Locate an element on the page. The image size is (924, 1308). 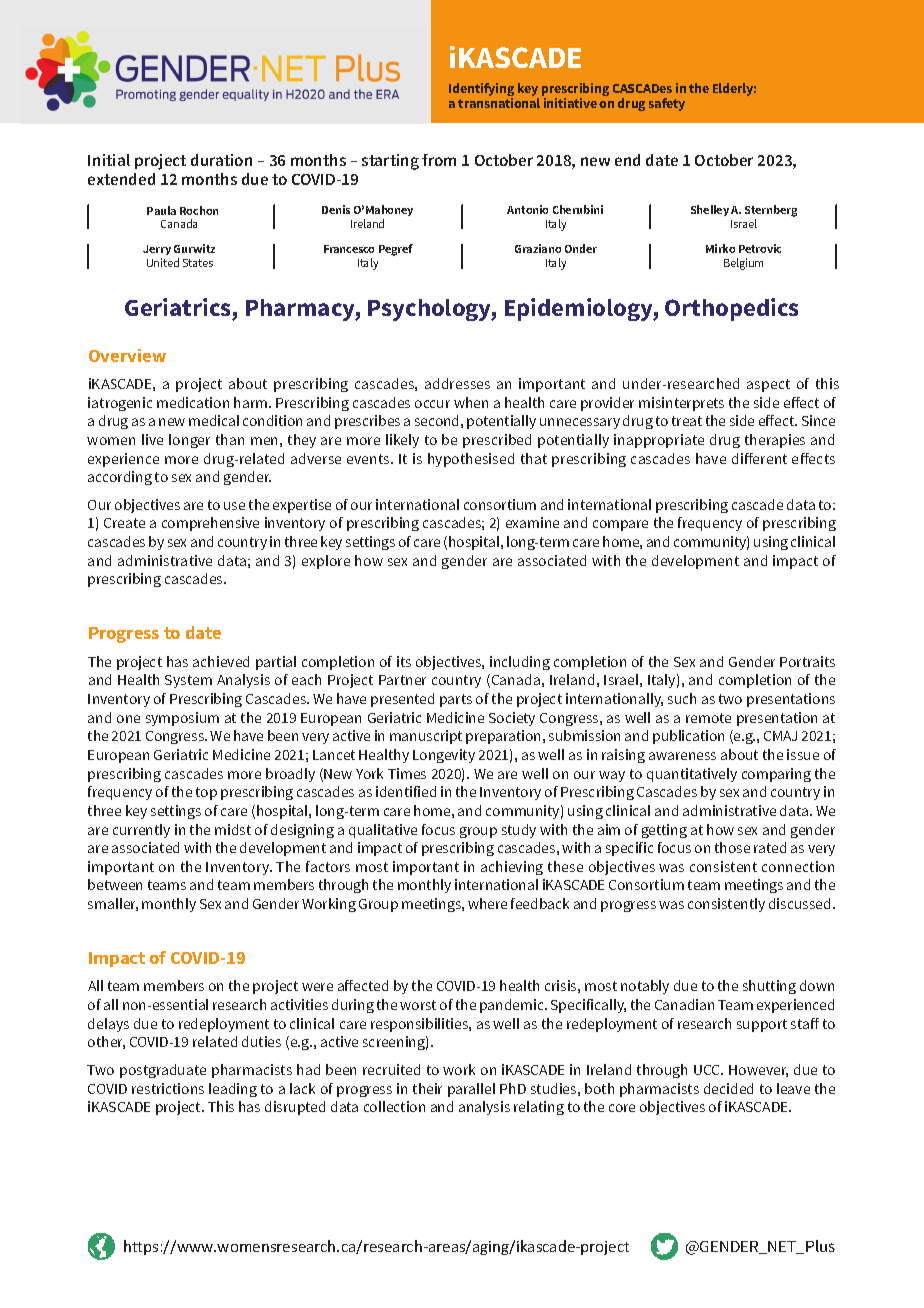
top is located at coordinates (206, 793).
